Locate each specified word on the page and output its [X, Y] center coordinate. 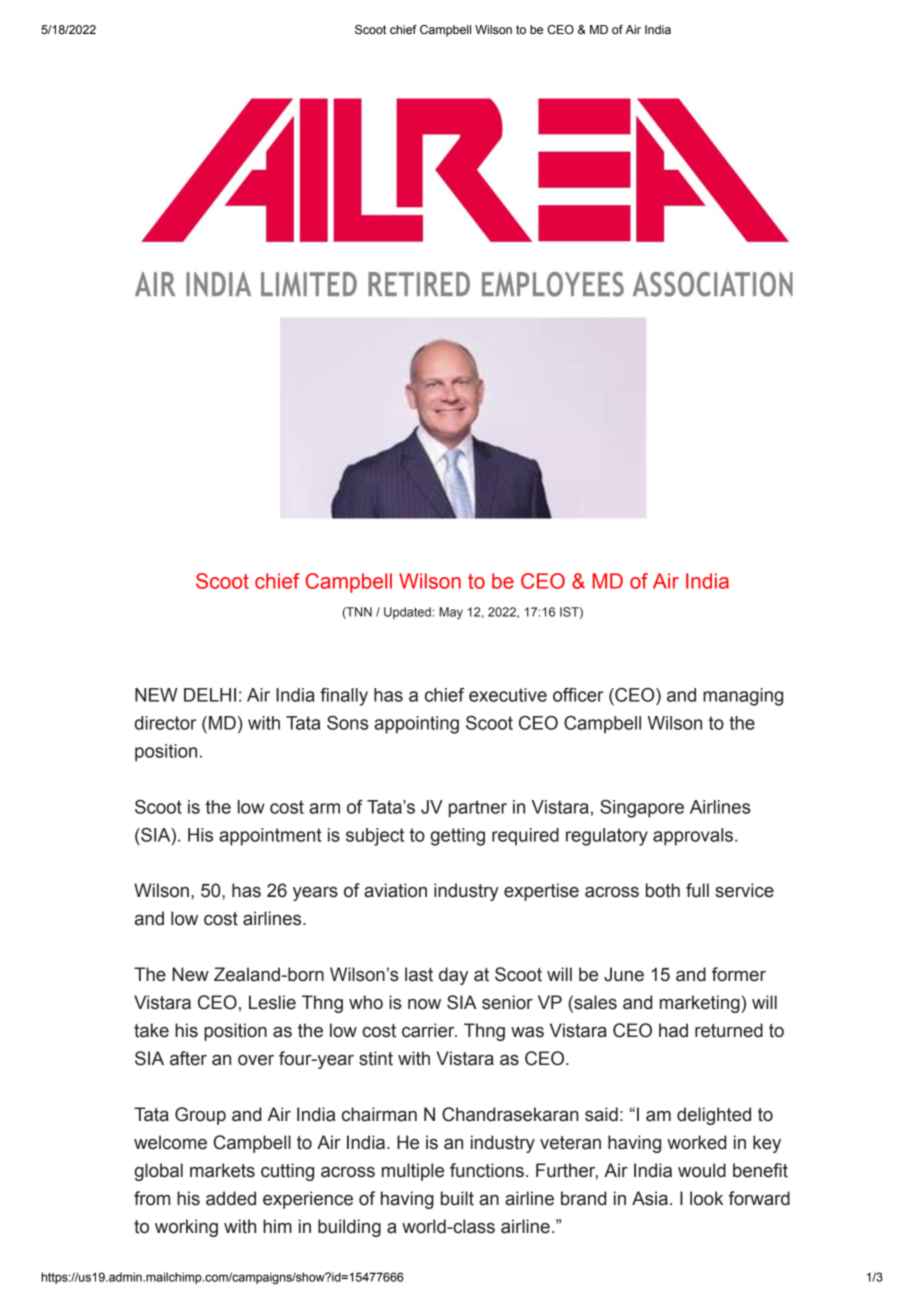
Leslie [272, 1002]
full [697, 890]
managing [743, 697]
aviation [395, 890]
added [231, 1198]
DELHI [210, 695]
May [451, 613]
